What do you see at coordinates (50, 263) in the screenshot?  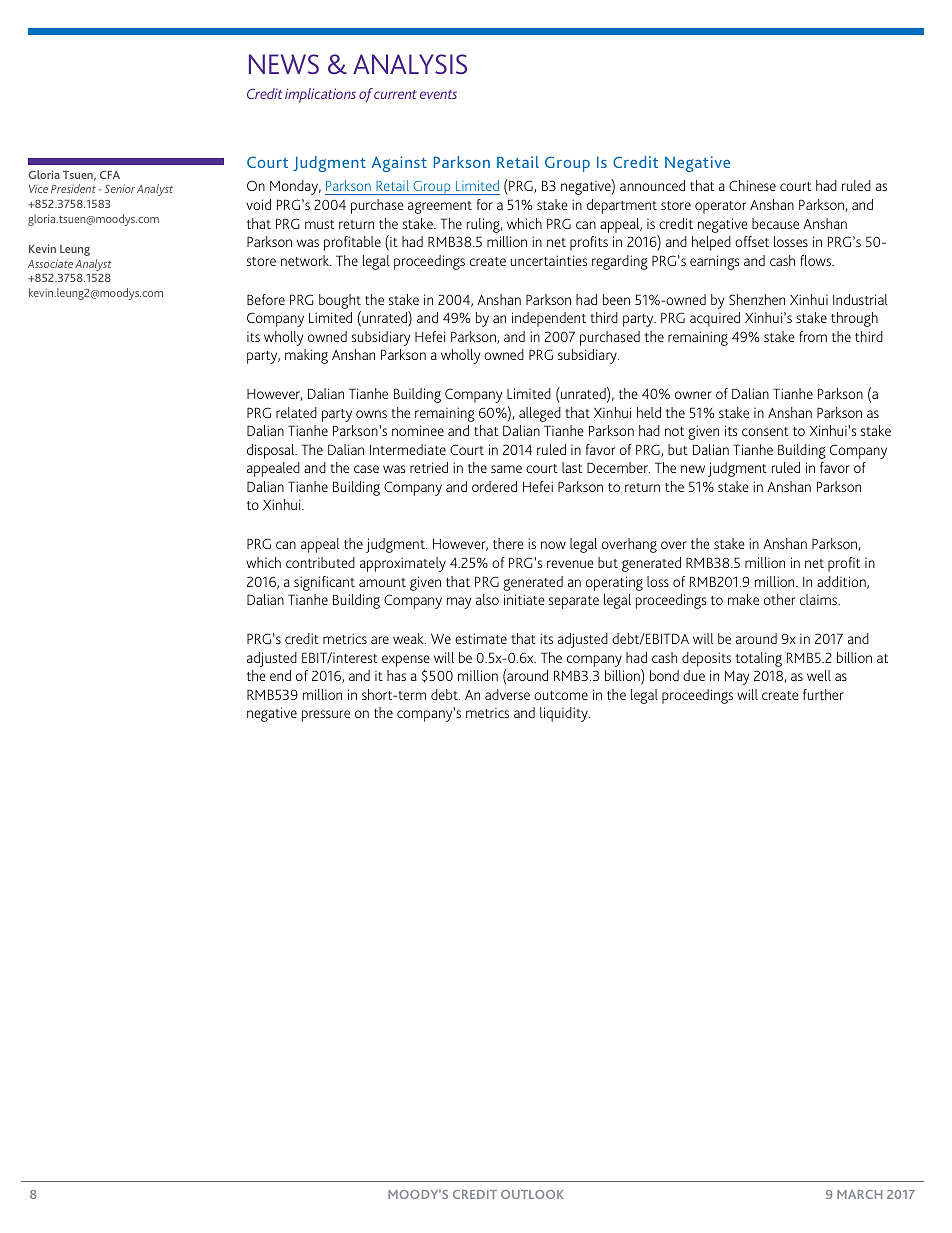 I see `Associate` at bounding box center [50, 263].
